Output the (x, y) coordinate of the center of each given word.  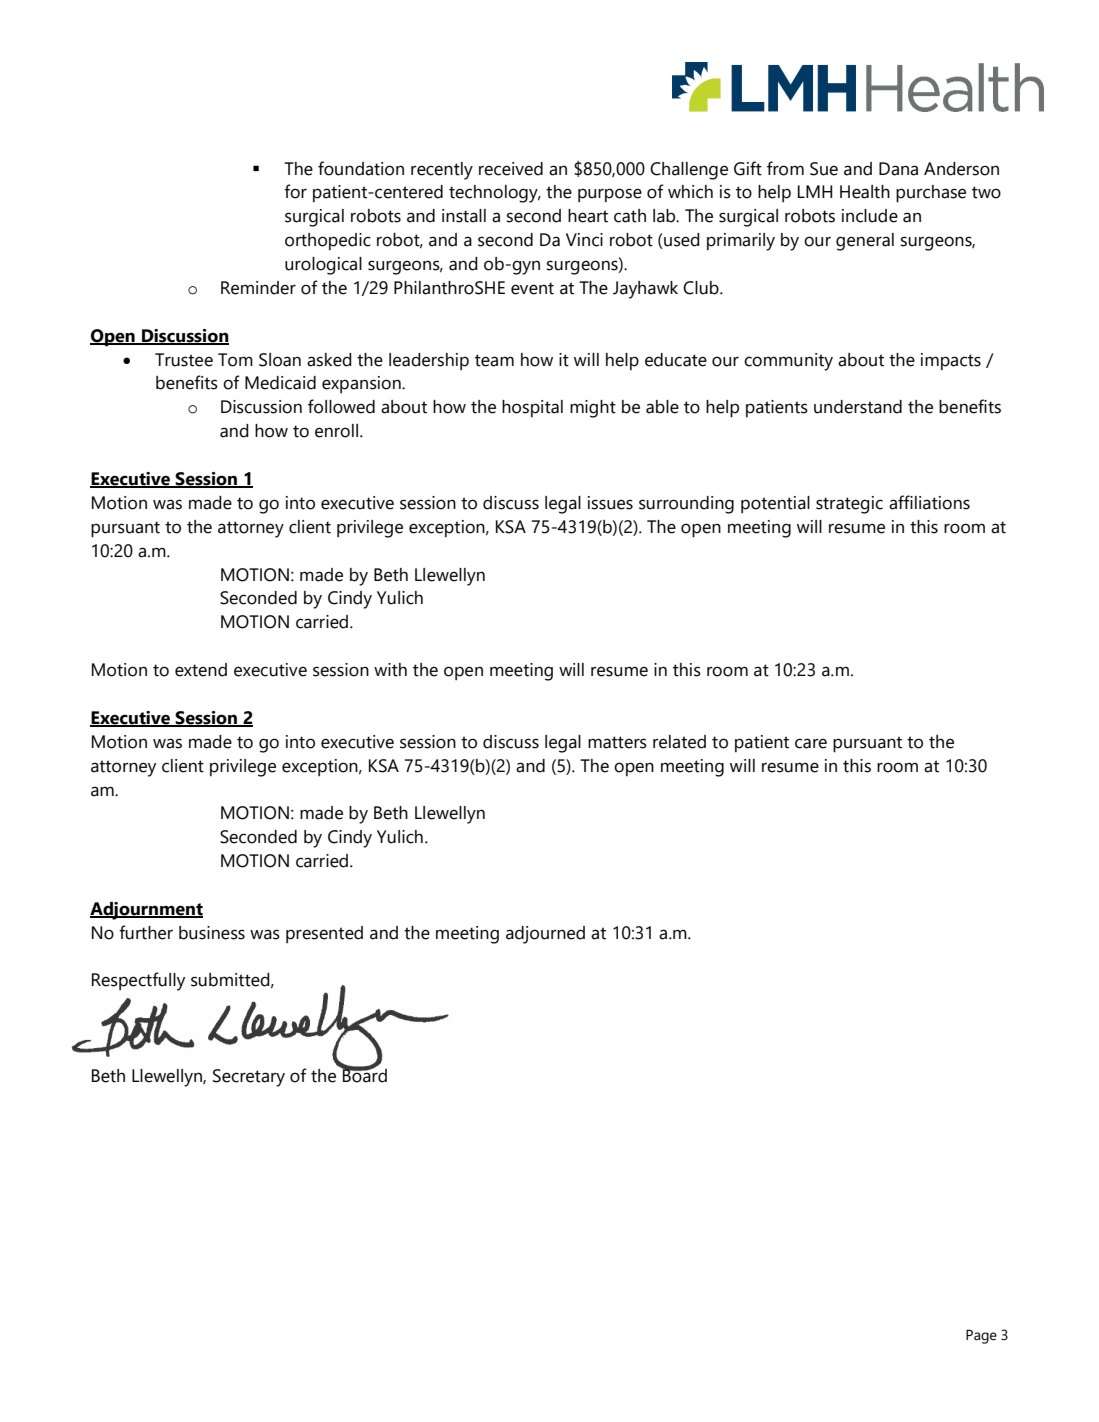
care (811, 743)
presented (324, 934)
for (295, 191)
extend (201, 670)
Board (364, 1074)
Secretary (249, 1078)
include (870, 216)
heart (588, 216)
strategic (849, 505)
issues (610, 503)
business (212, 933)
